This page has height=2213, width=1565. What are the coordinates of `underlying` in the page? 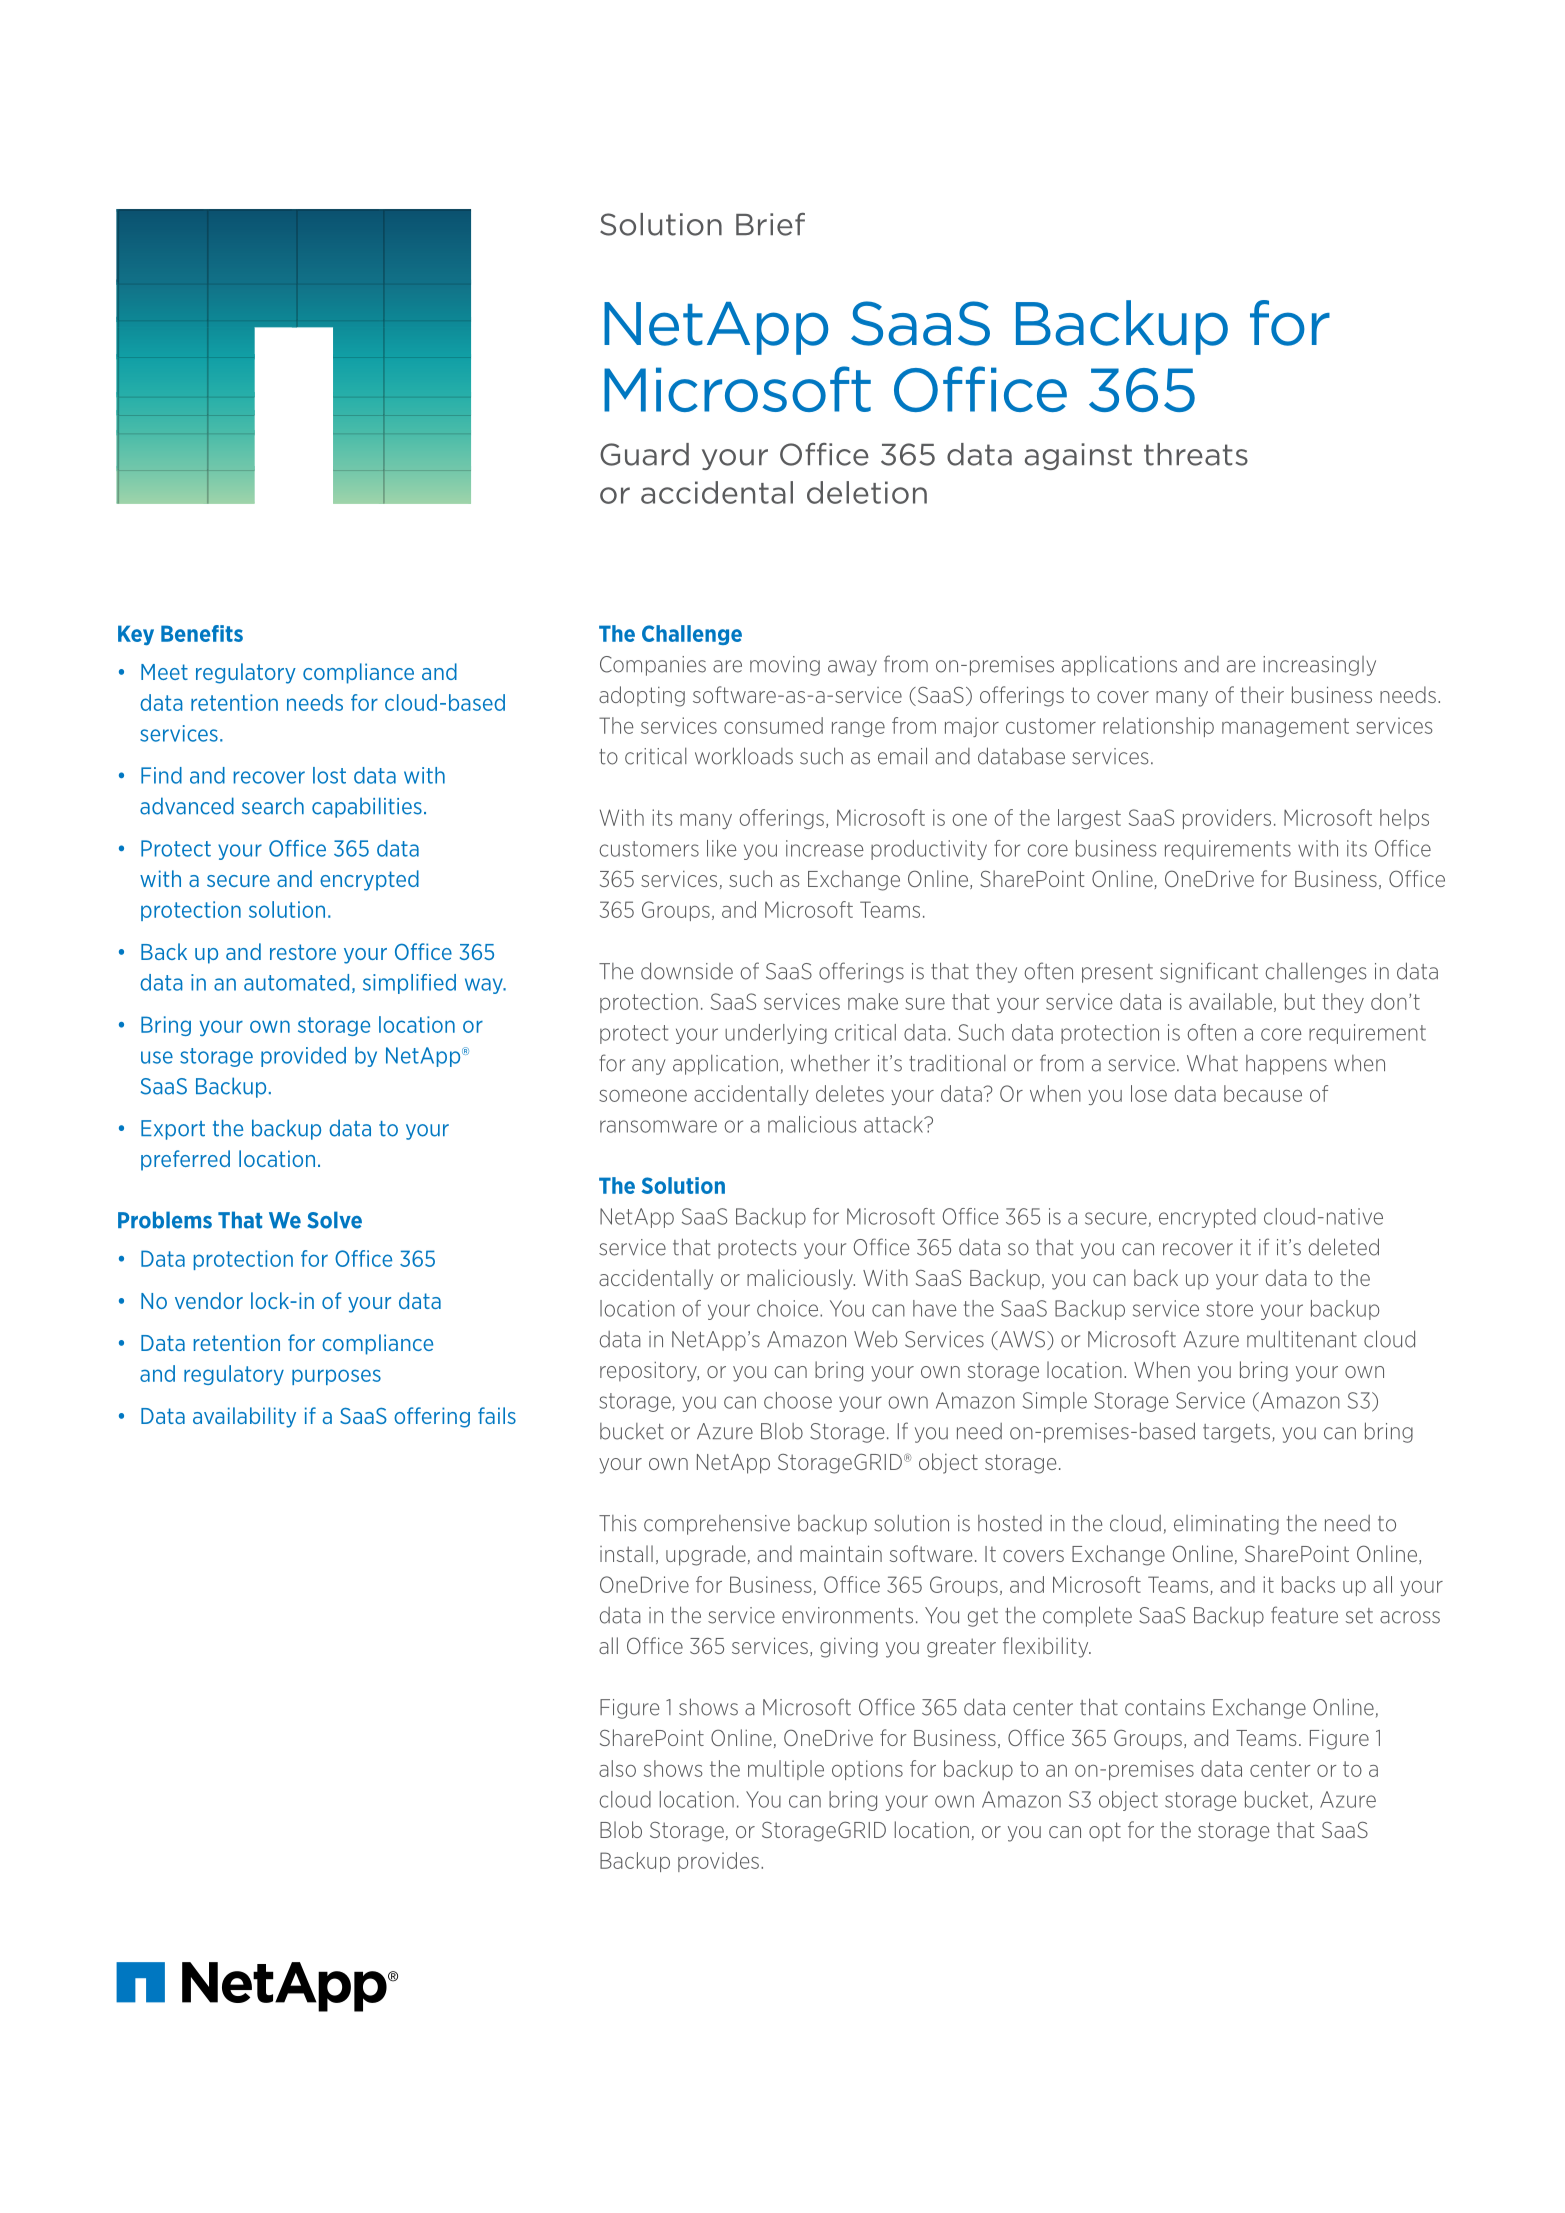 It's located at (776, 1034).
